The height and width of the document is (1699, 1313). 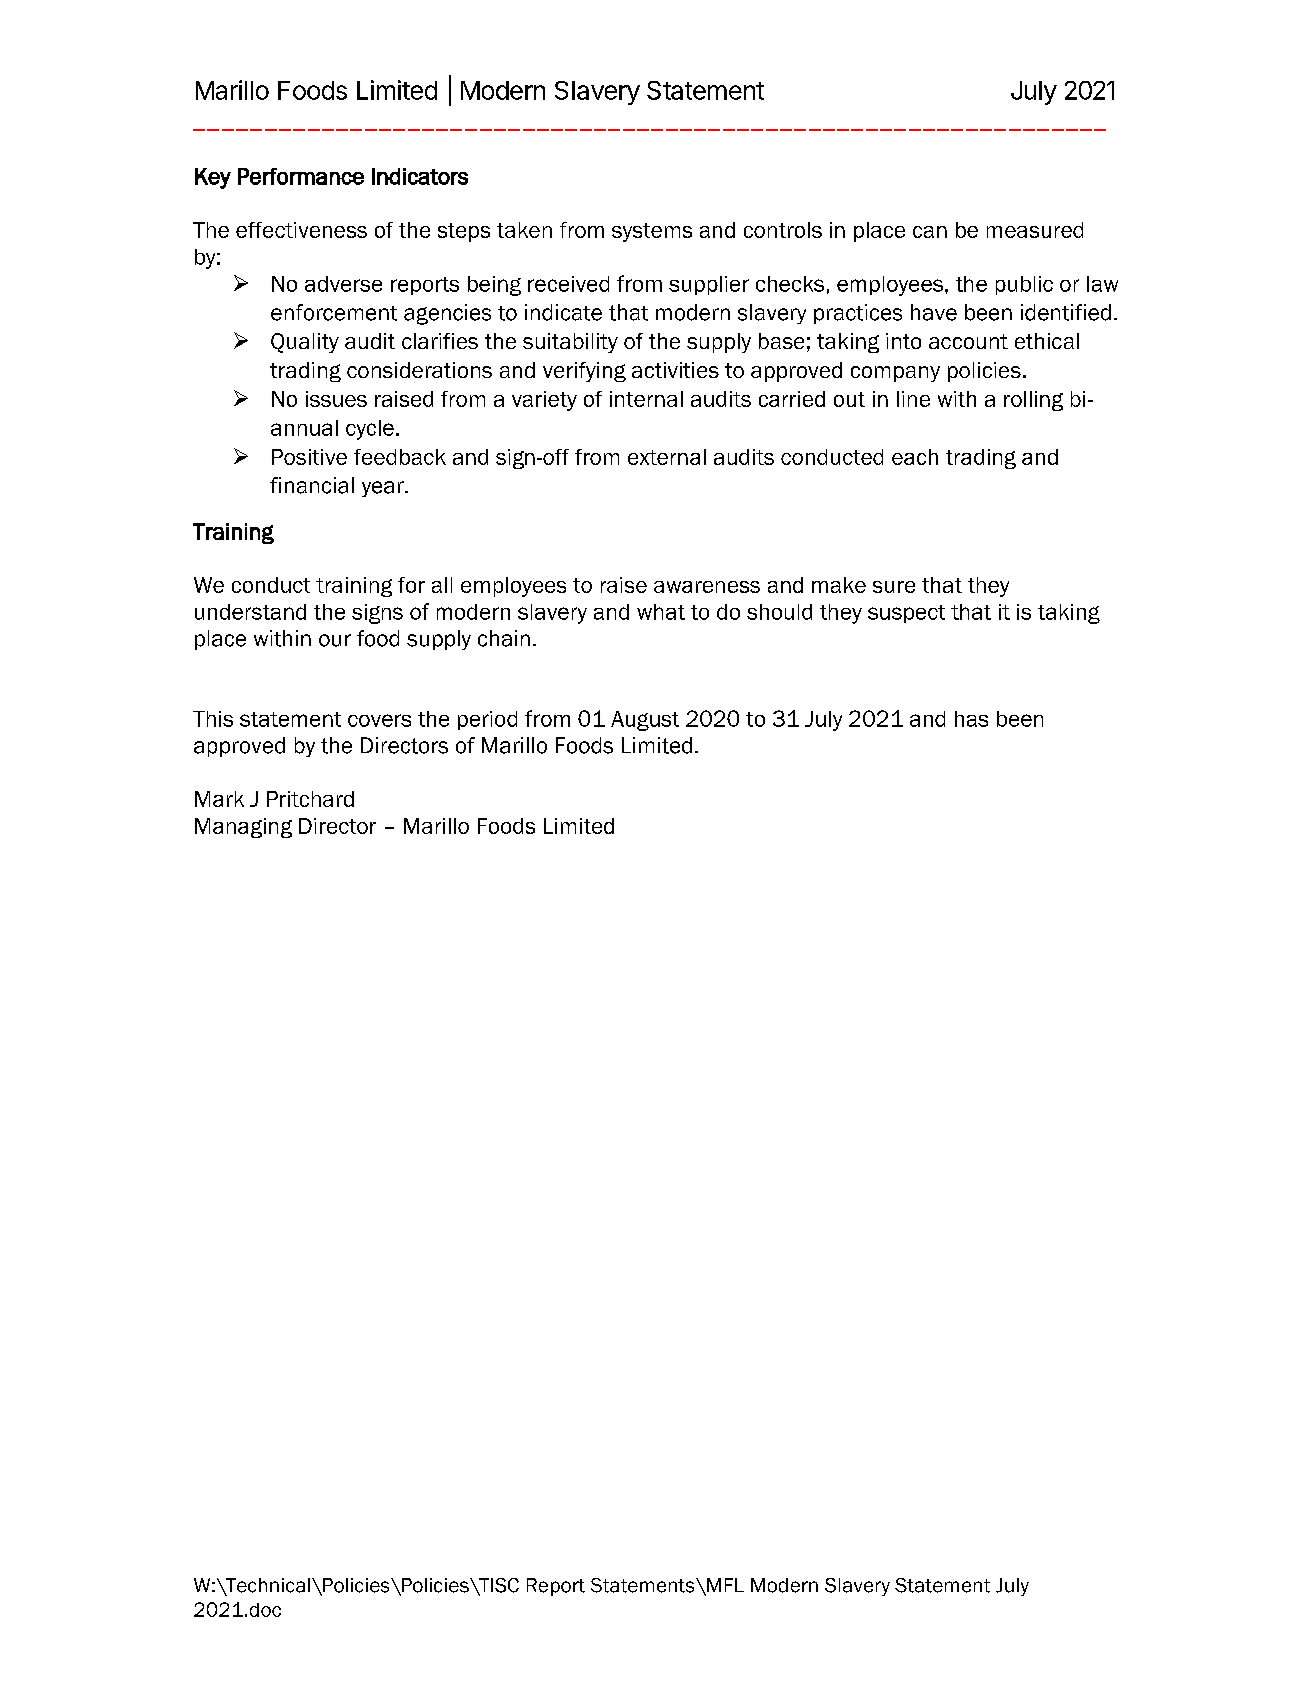 I want to click on rolling, so click(x=1033, y=401).
